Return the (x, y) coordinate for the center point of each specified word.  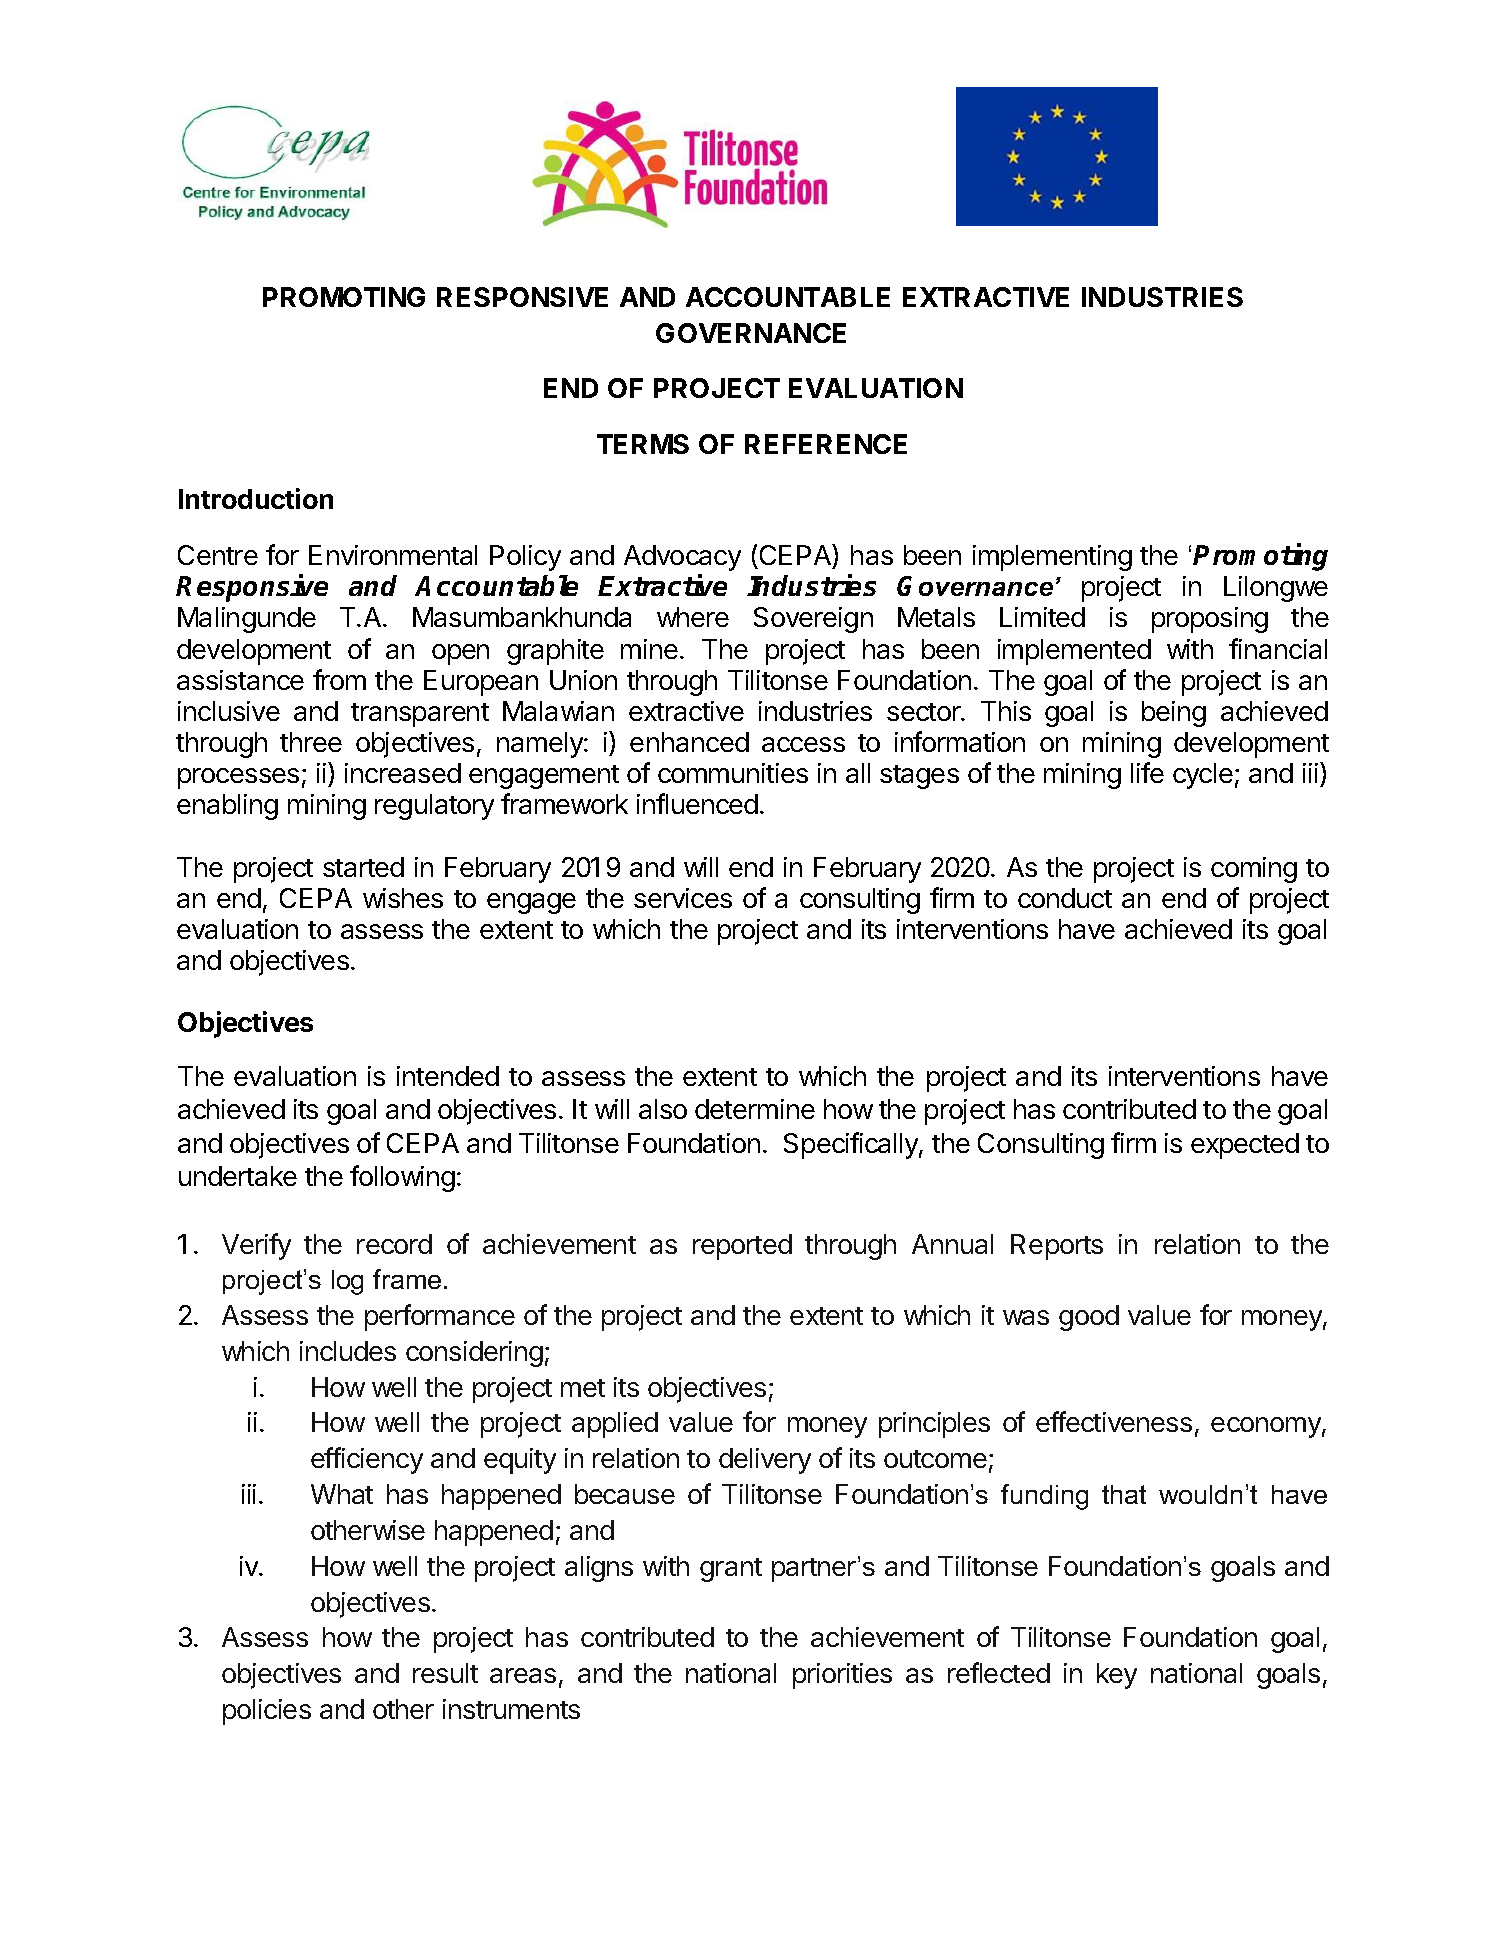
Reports (1057, 1247)
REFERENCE (826, 444)
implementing (1052, 558)
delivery (765, 1461)
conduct (1065, 898)
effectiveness (1114, 1421)
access (803, 744)
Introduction (256, 498)
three (311, 742)
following (402, 1178)
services (683, 898)
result (445, 1673)
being (1174, 714)
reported (742, 1247)
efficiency (367, 1460)
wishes (403, 898)
